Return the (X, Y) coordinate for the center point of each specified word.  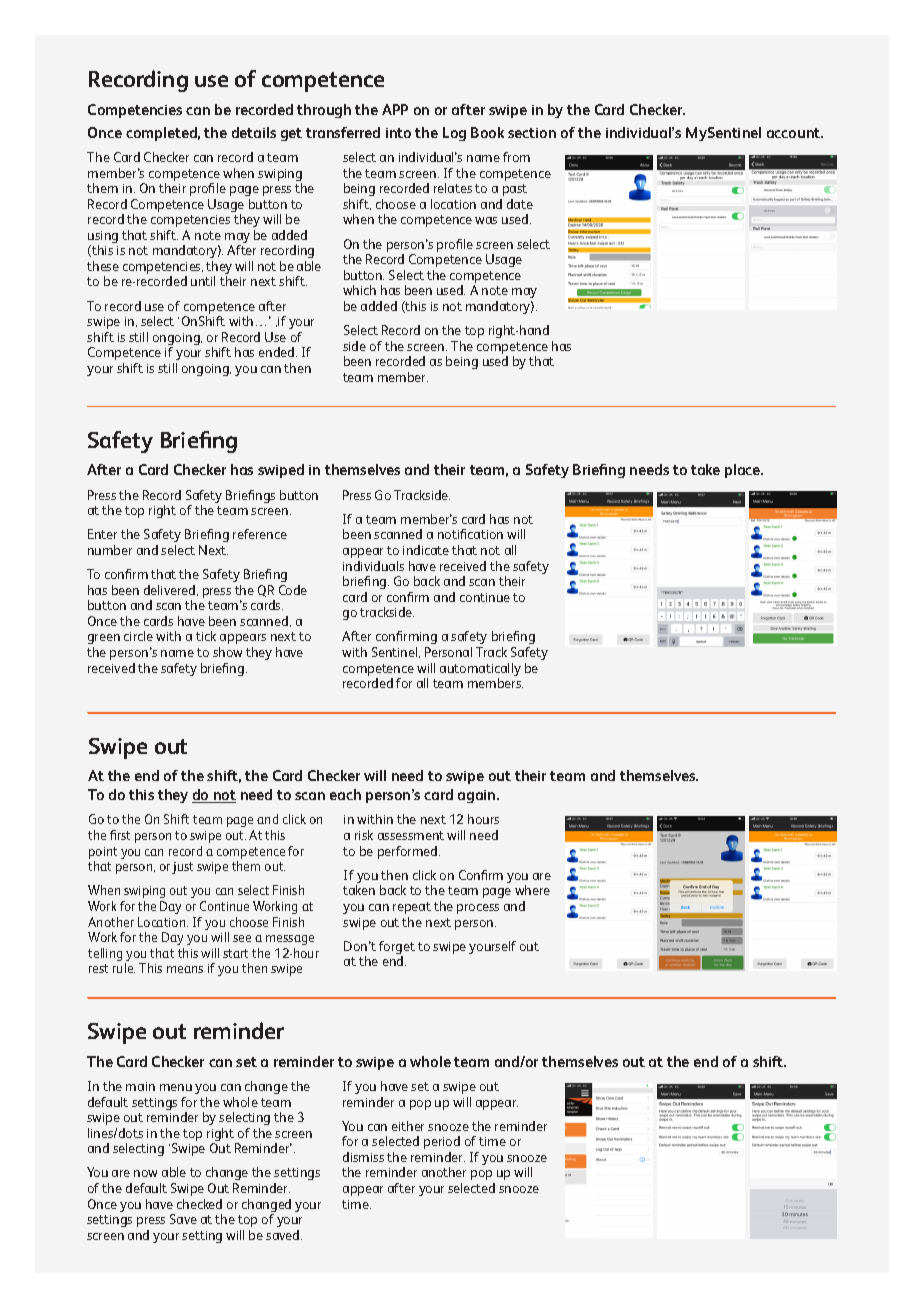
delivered (171, 590)
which (359, 290)
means (185, 969)
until (203, 281)
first (120, 835)
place (744, 471)
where (532, 890)
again (478, 796)
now (145, 1173)
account (795, 133)
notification (470, 534)
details (254, 132)
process (478, 909)
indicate (426, 550)
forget (397, 949)
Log (454, 134)
